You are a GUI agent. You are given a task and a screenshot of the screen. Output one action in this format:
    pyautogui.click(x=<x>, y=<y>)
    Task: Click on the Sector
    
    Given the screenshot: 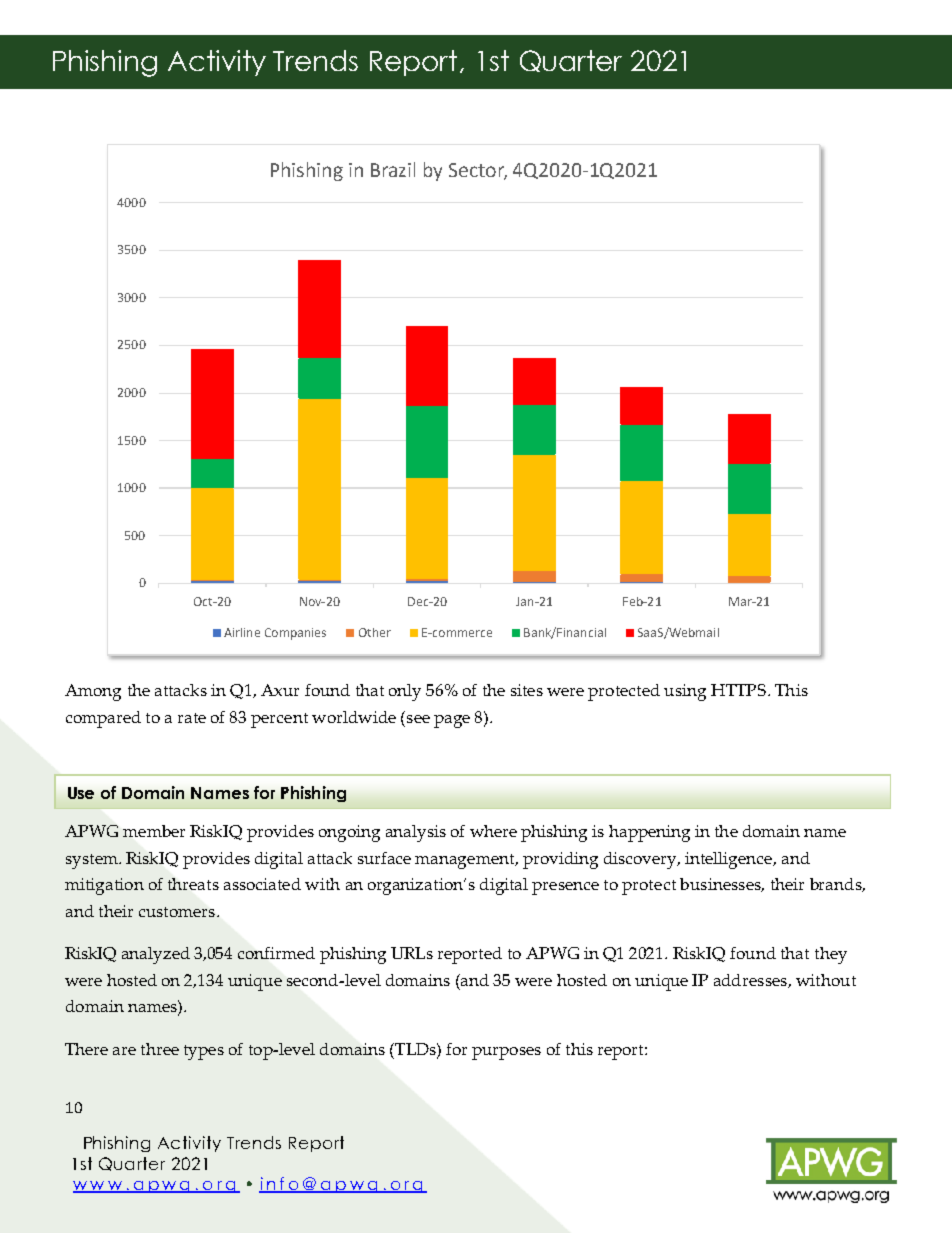 What is the action you would take?
    pyautogui.click(x=478, y=171)
